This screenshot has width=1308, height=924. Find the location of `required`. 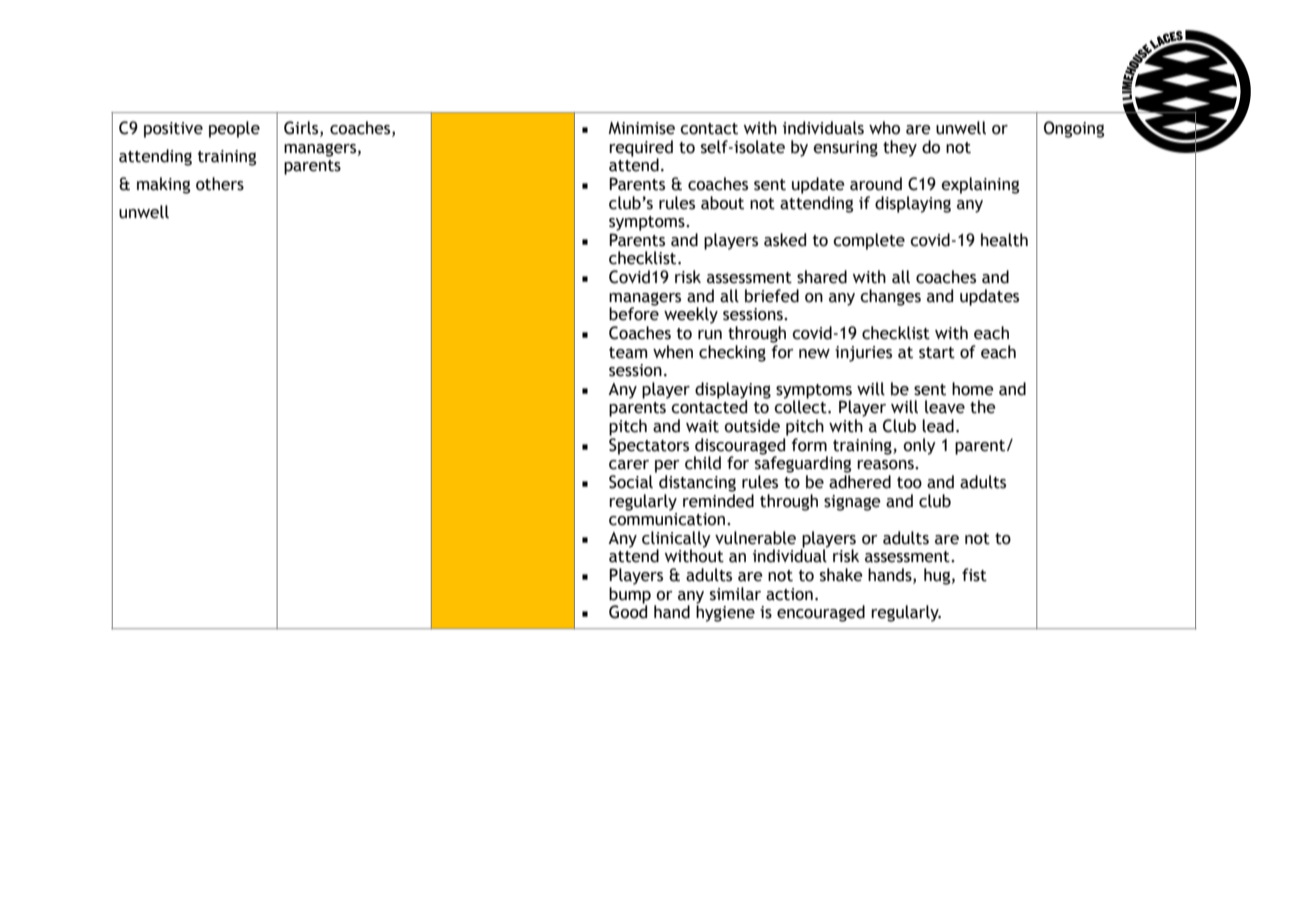

required is located at coordinates (641, 149).
